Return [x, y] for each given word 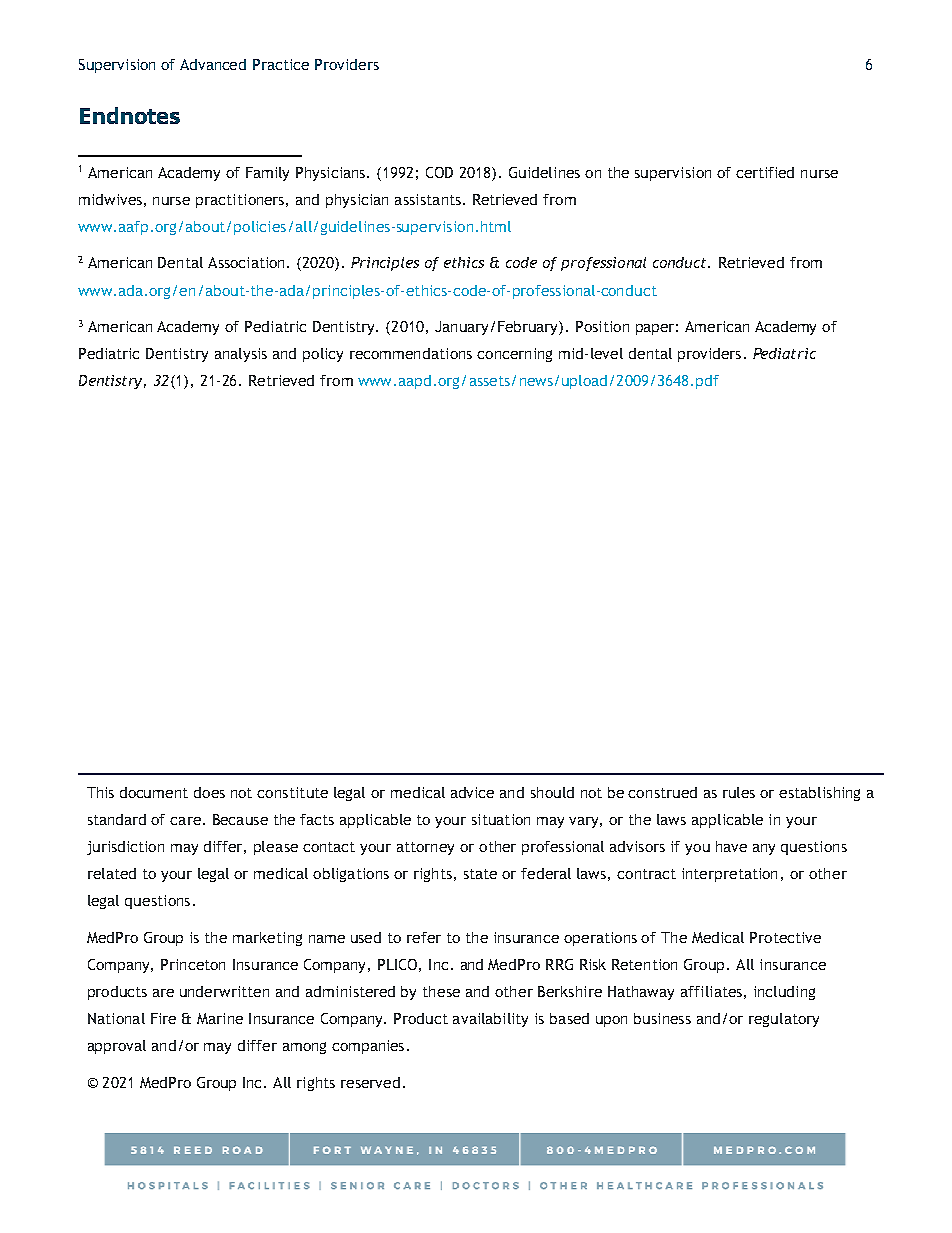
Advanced [213, 64]
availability [490, 1020]
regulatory [784, 1020]
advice [472, 792]
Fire [163, 1018]
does [209, 792]
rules [739, 792]
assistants [428, 199]
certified [765, 172]
